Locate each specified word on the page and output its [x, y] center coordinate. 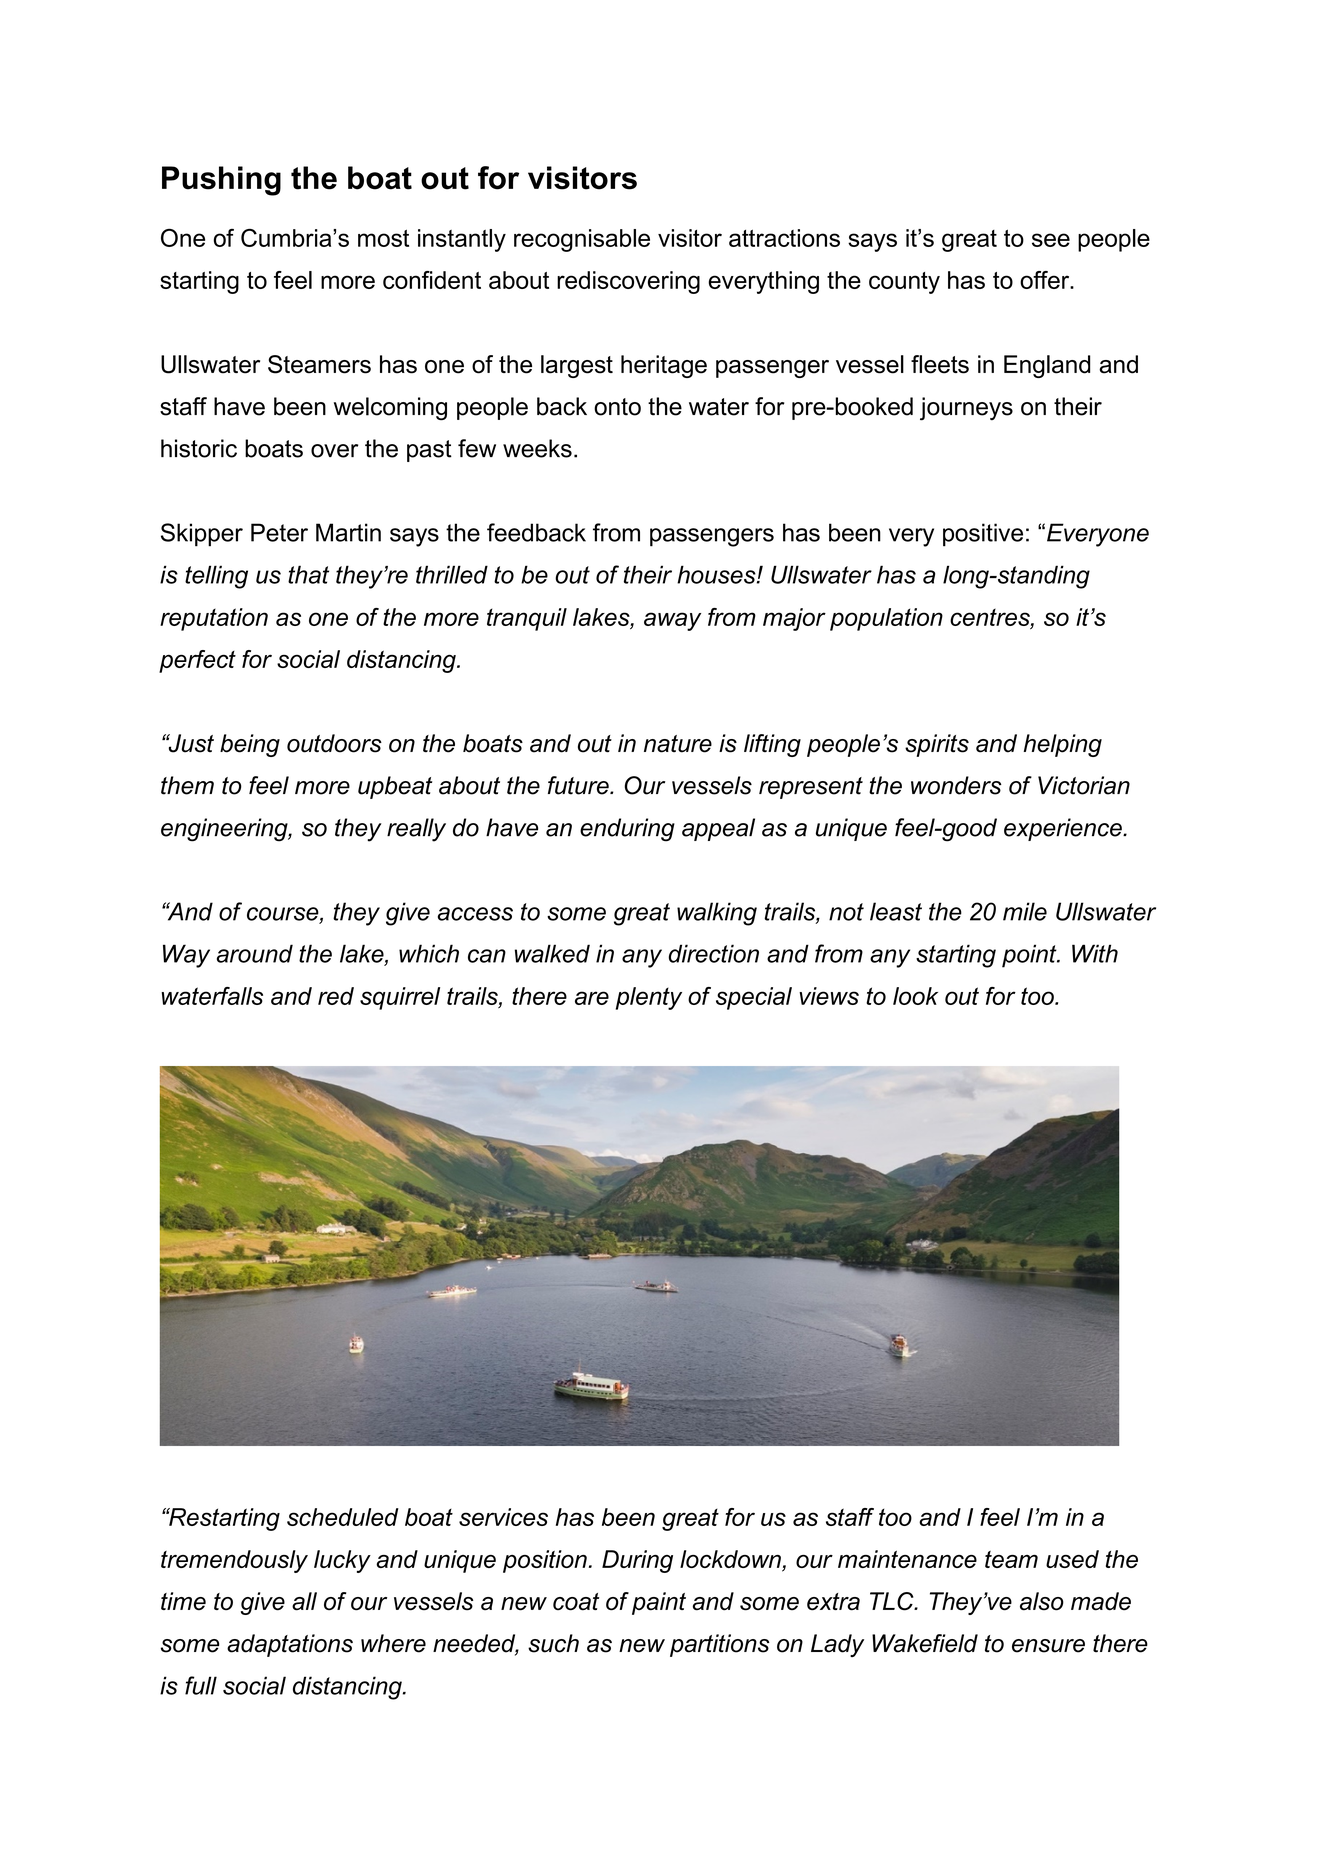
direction [714, 953]
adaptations [290, 1645]
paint [659, 1603]
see [1051, 240]
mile [1025, 911]
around [255, 953]
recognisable [582, 240]
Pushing [221, 181]
